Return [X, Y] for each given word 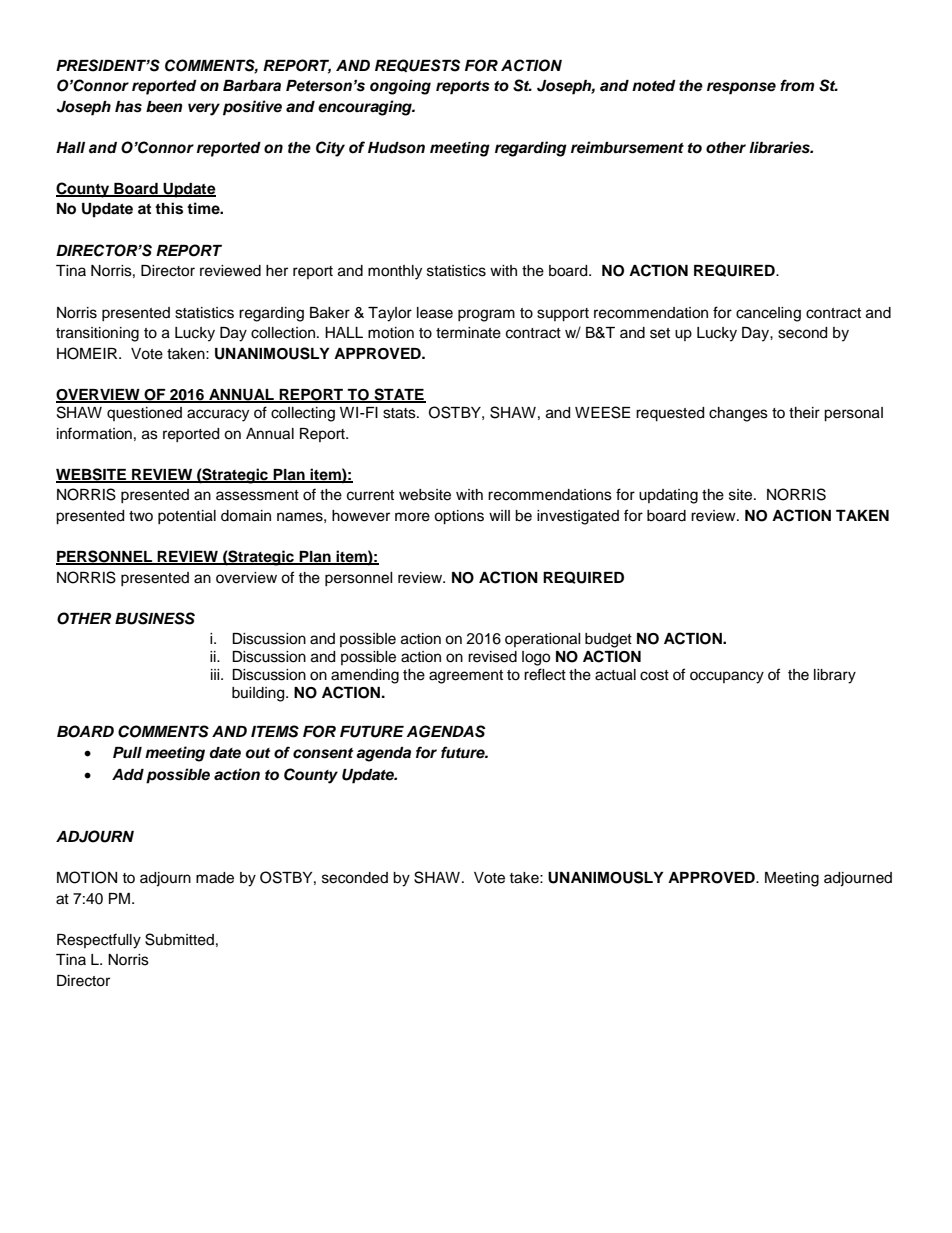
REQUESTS [417, 65]
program [486, 315]
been [164, 107]
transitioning [97, 334]
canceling [768, 314]
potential [187, 517]
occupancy [727, 677]
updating [668, 496]
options [459, 517]
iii [216, 674]
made [215, 878]
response [741, 88]
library [835, 676]
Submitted [179, 939]
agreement [466, 677]
